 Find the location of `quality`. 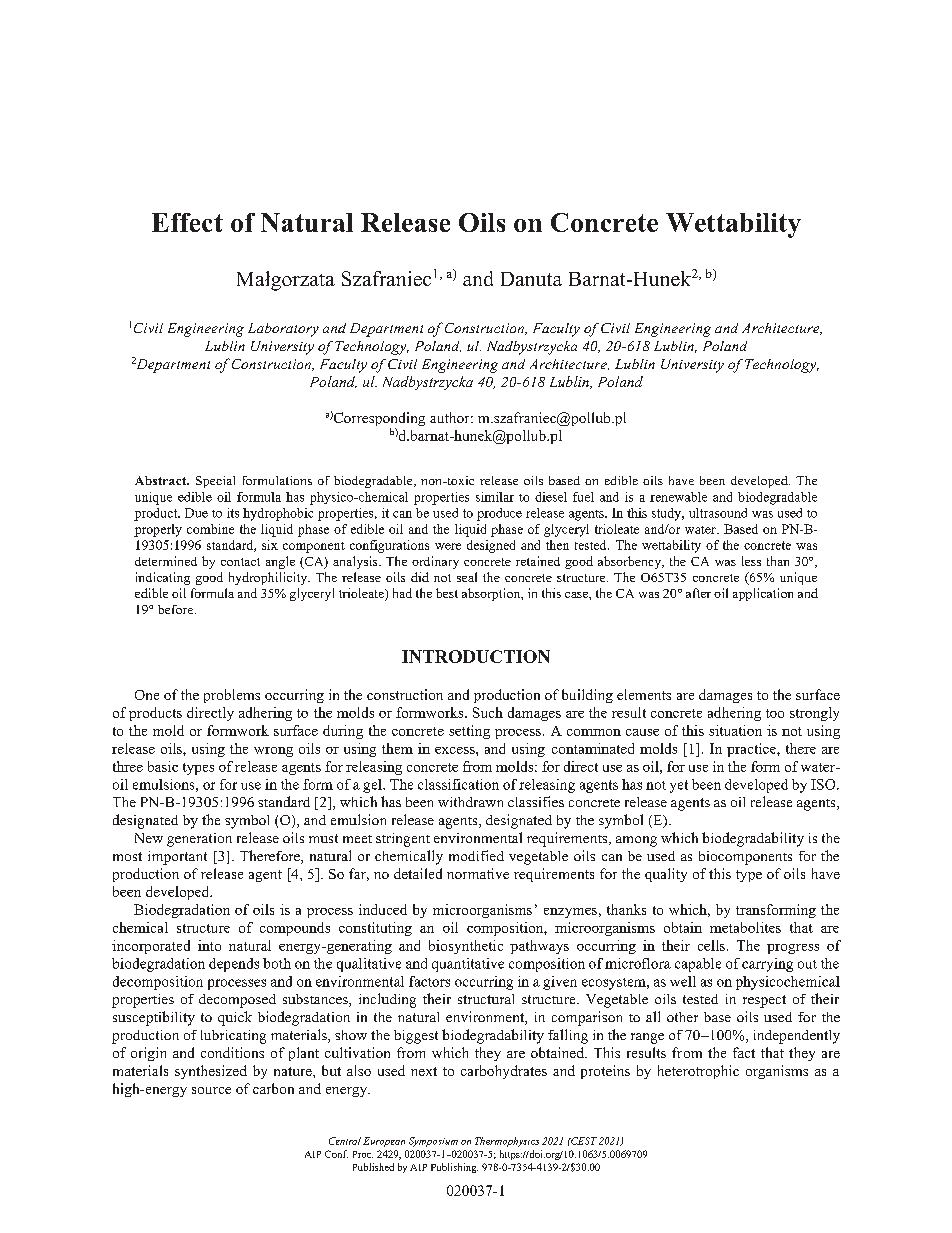

quality is located at coordinates (666, 875).
